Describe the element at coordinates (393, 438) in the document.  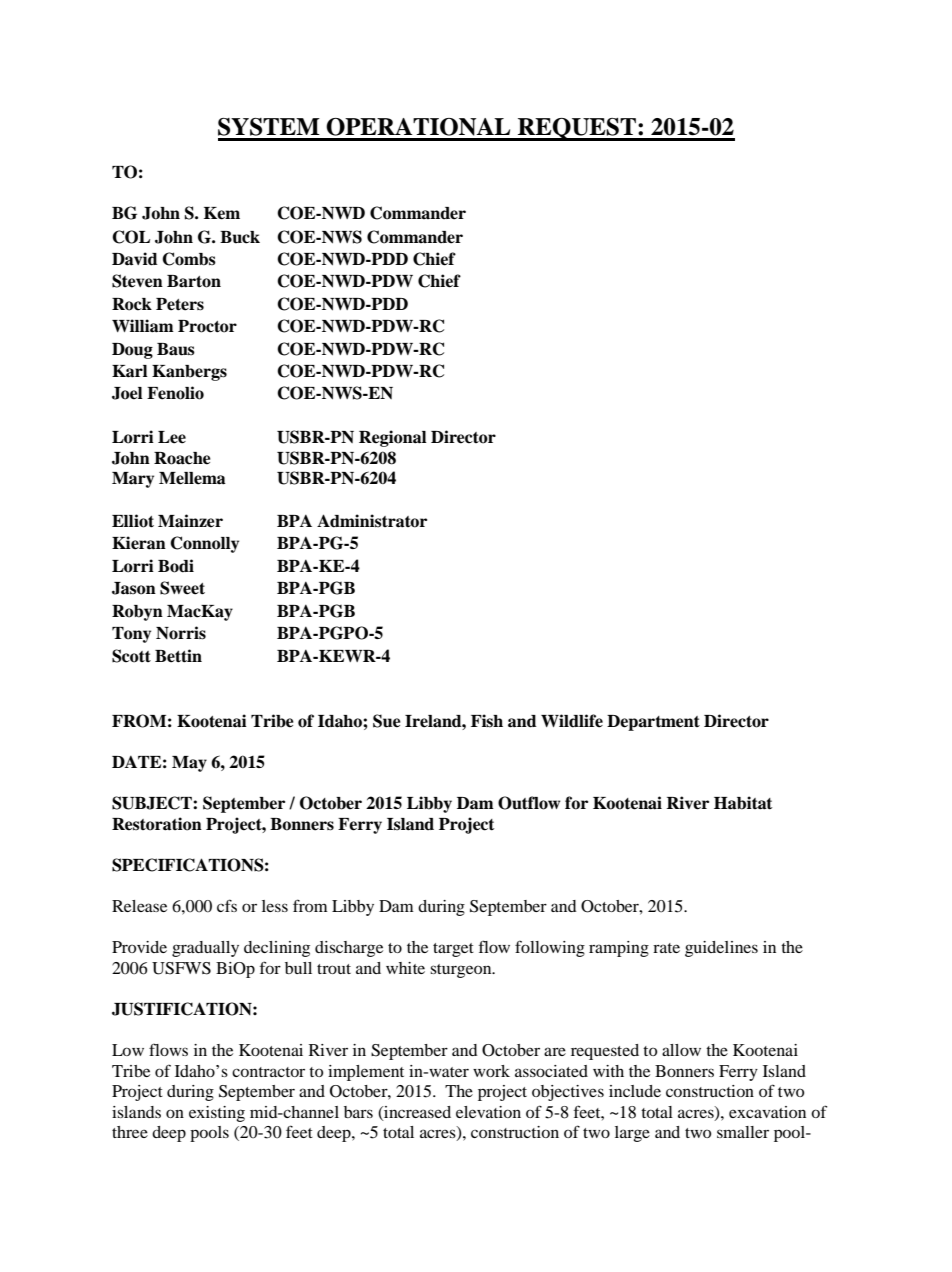
I see `Regional` at that location.
